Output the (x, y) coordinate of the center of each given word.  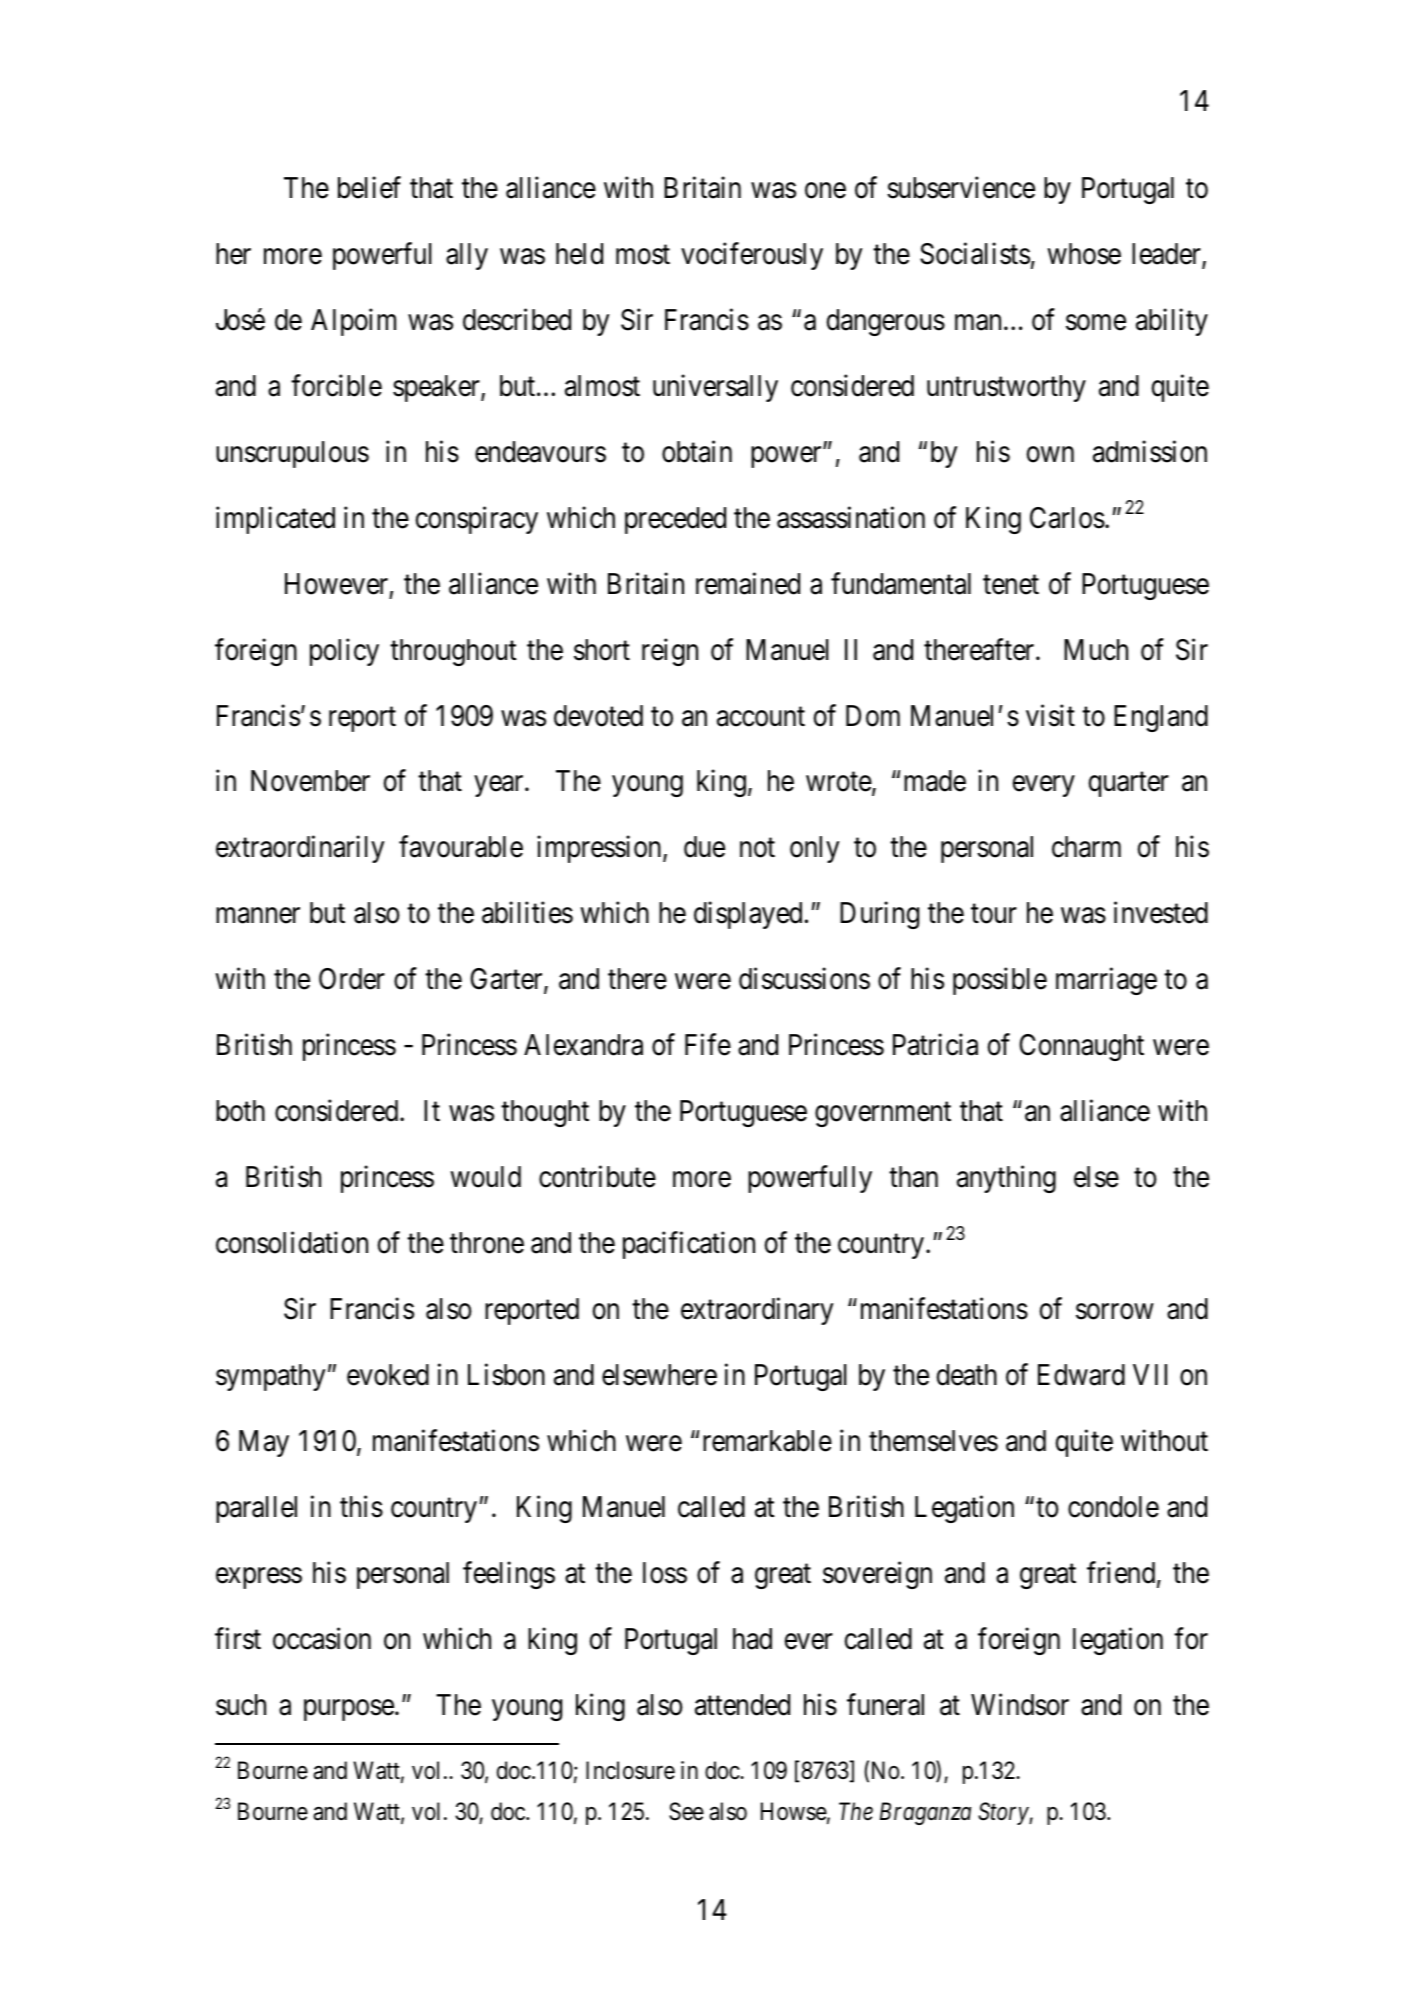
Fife (708, 1045)
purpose (349, 1710)
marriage (1106, 981)
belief (369, 187)
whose (1084, 254)
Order (352, 979)
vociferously (752, 256)
